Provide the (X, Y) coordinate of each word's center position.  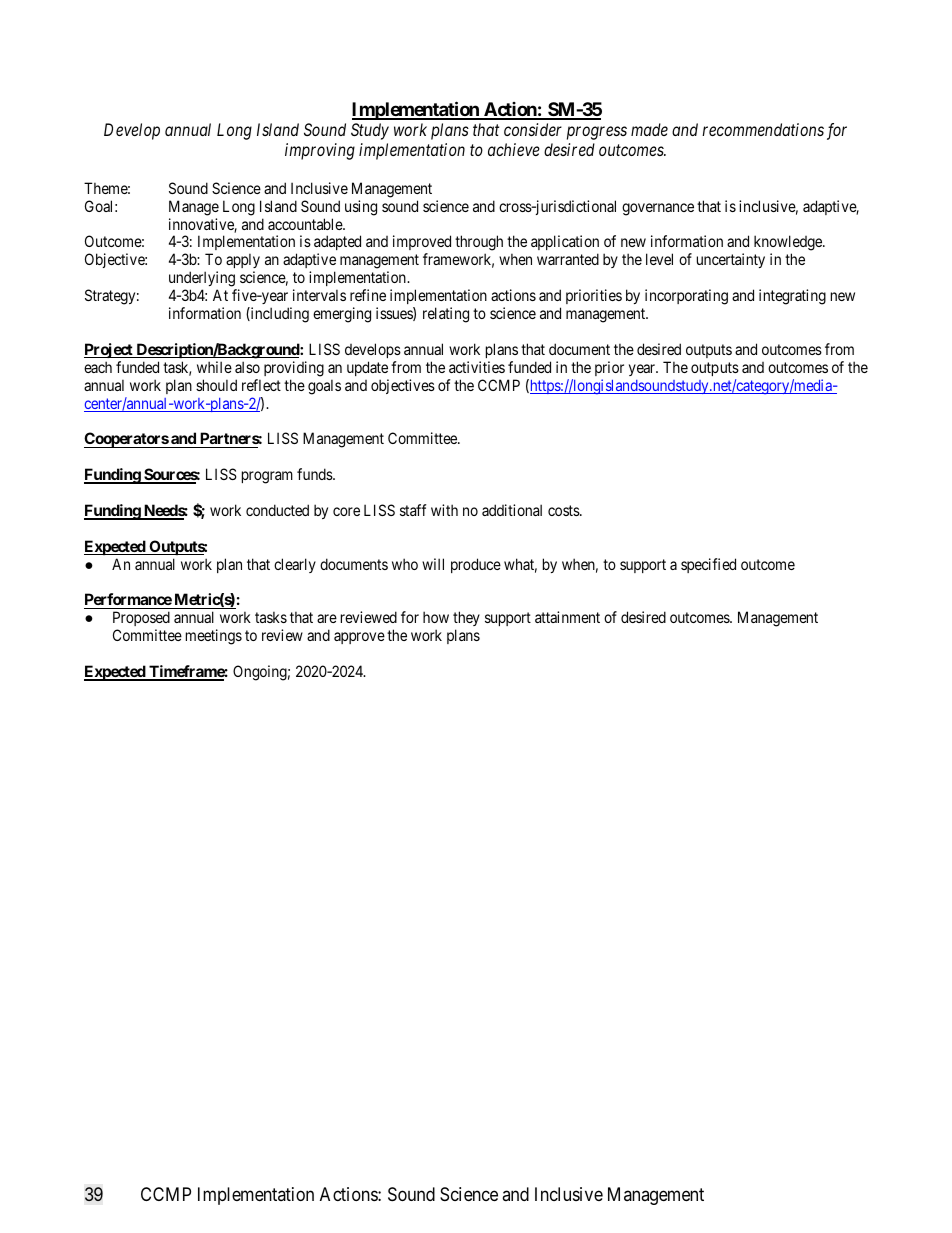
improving (320, 151)
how (436, 617)
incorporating (686, 297)
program (267, 477)
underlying (202, 279)
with (444, 510)
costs (564, 510)
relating (446, 315)
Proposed (141, 620)
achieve (514, 149)
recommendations (763, 129)
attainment (567, 617)
